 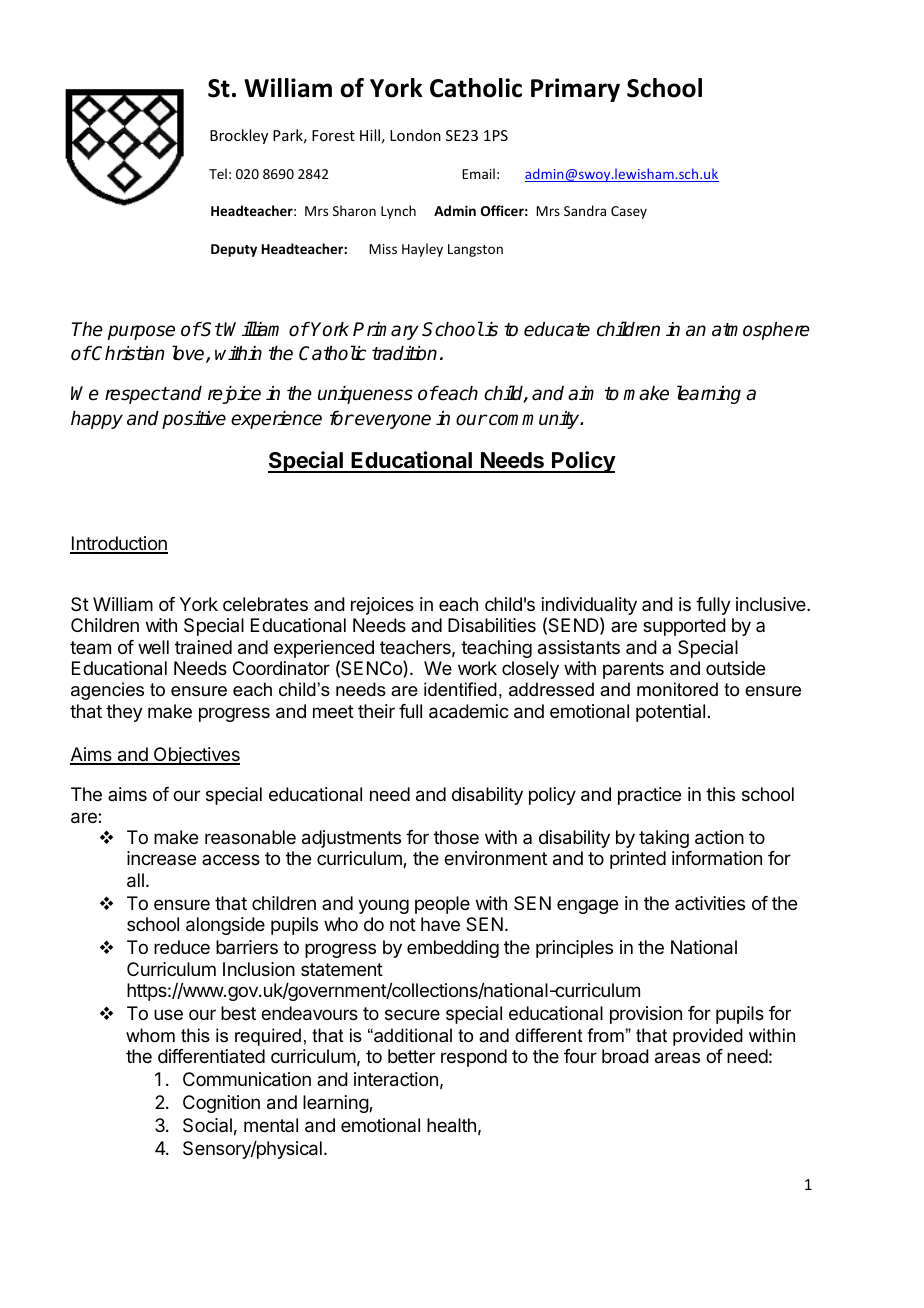 I want to click on Casey, so click(x=629, y=212).
